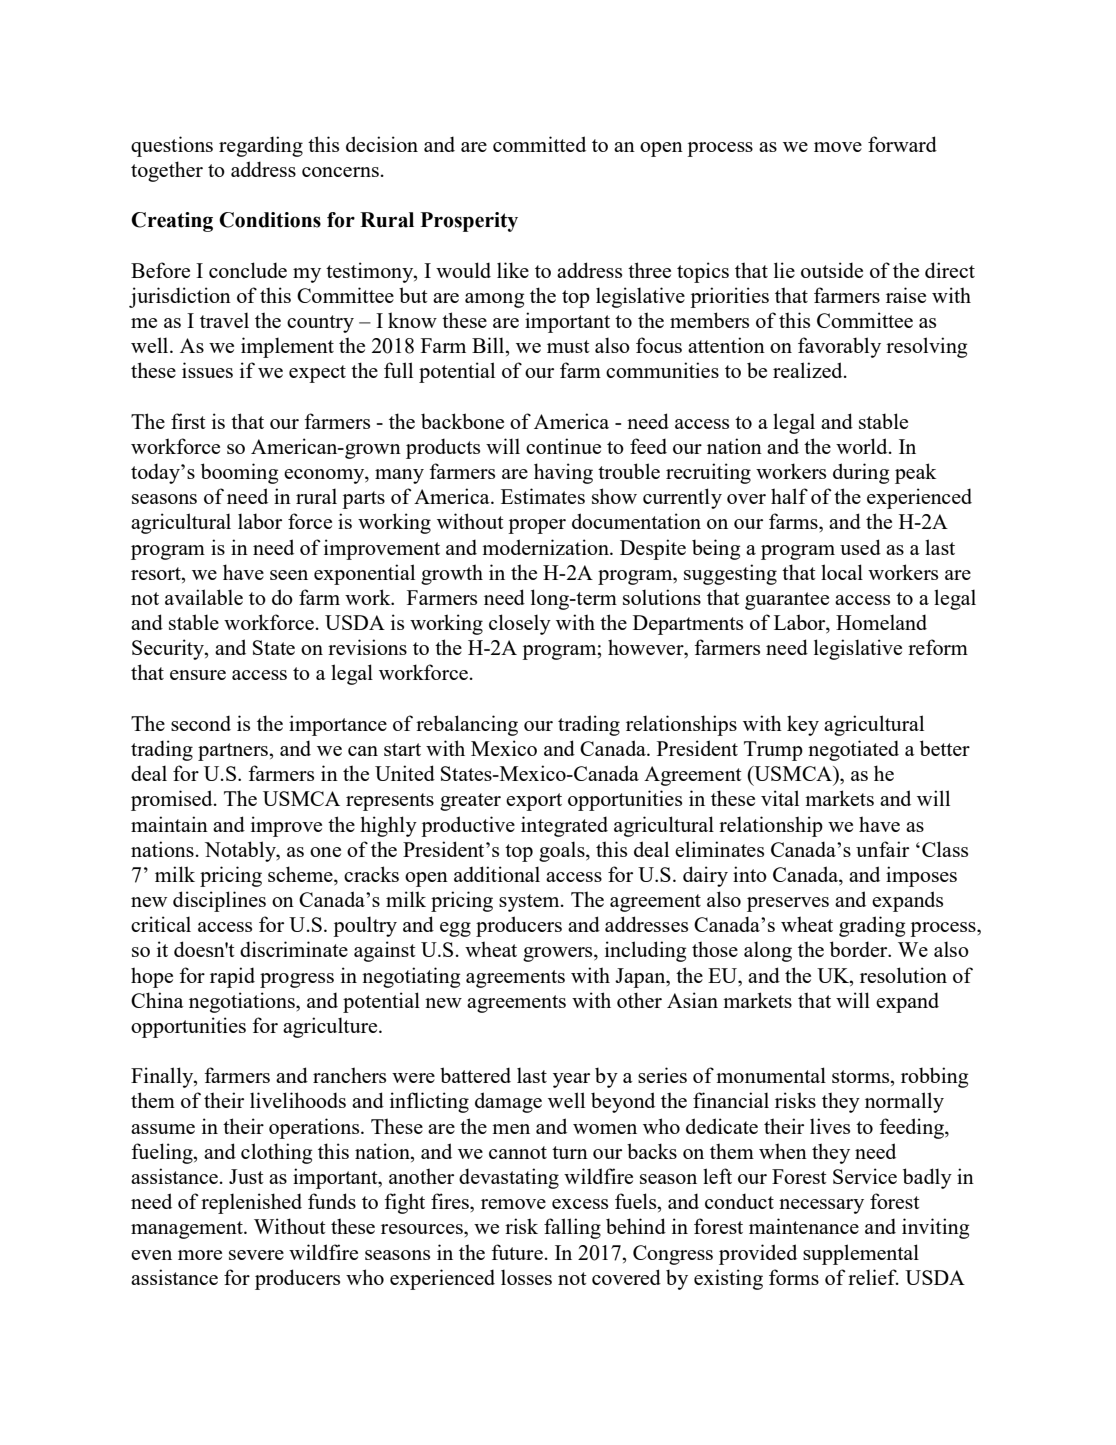 This screenshot has width=1116, height=1445. I want to click on rebalancing, so click(467, 725).
